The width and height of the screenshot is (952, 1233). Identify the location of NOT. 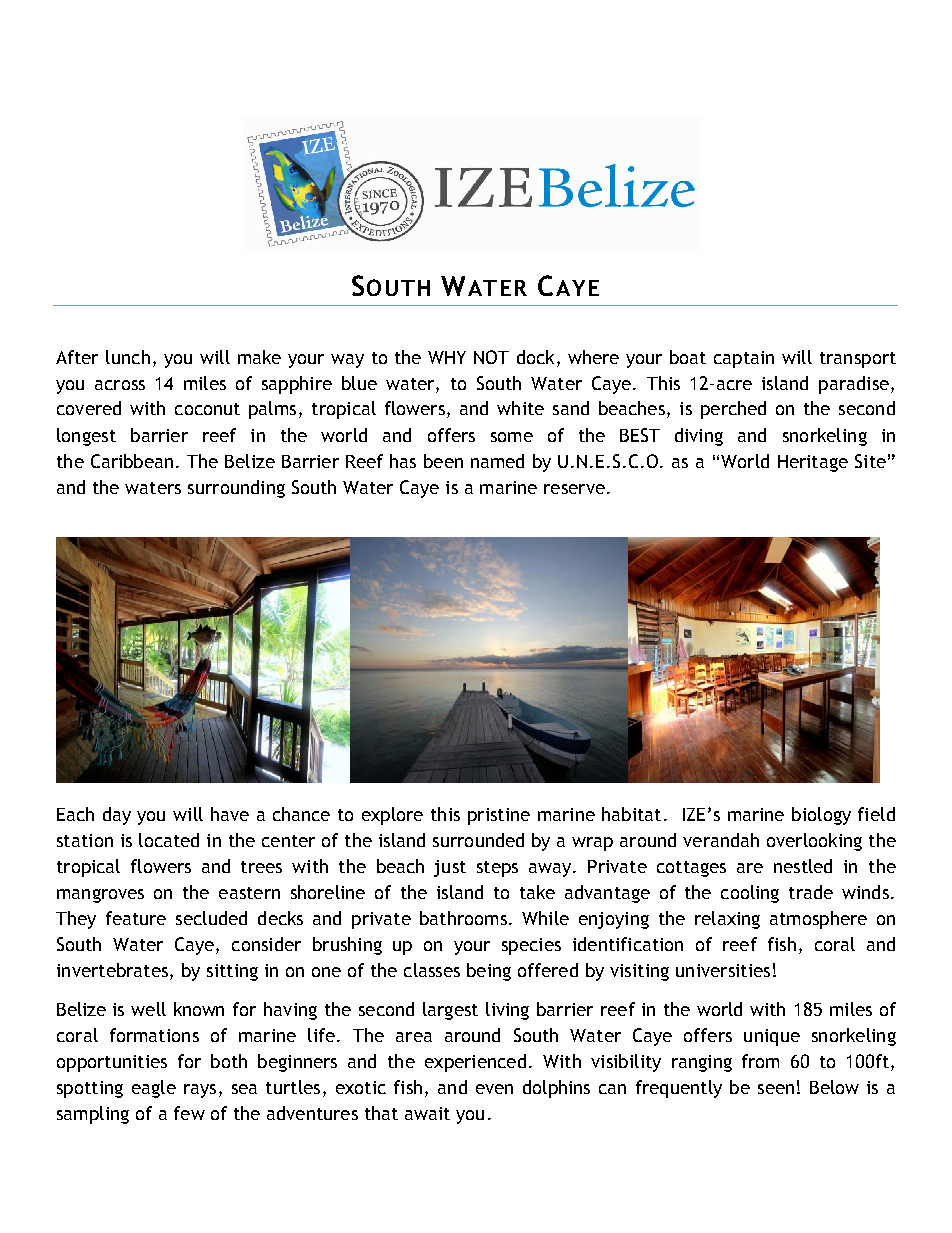
(491, 357).
